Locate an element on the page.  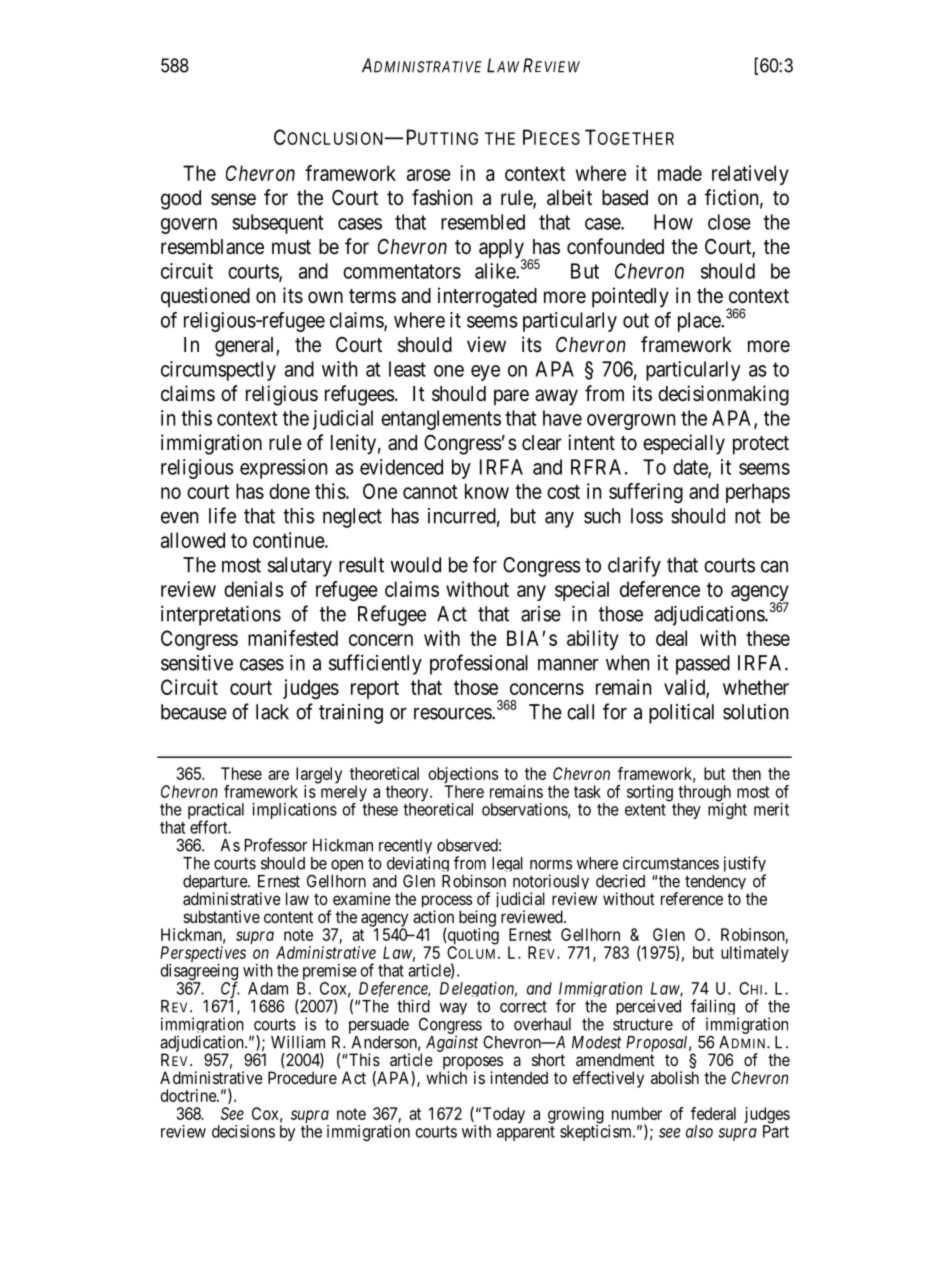
decisions is located at coordinates (243, 1131).
